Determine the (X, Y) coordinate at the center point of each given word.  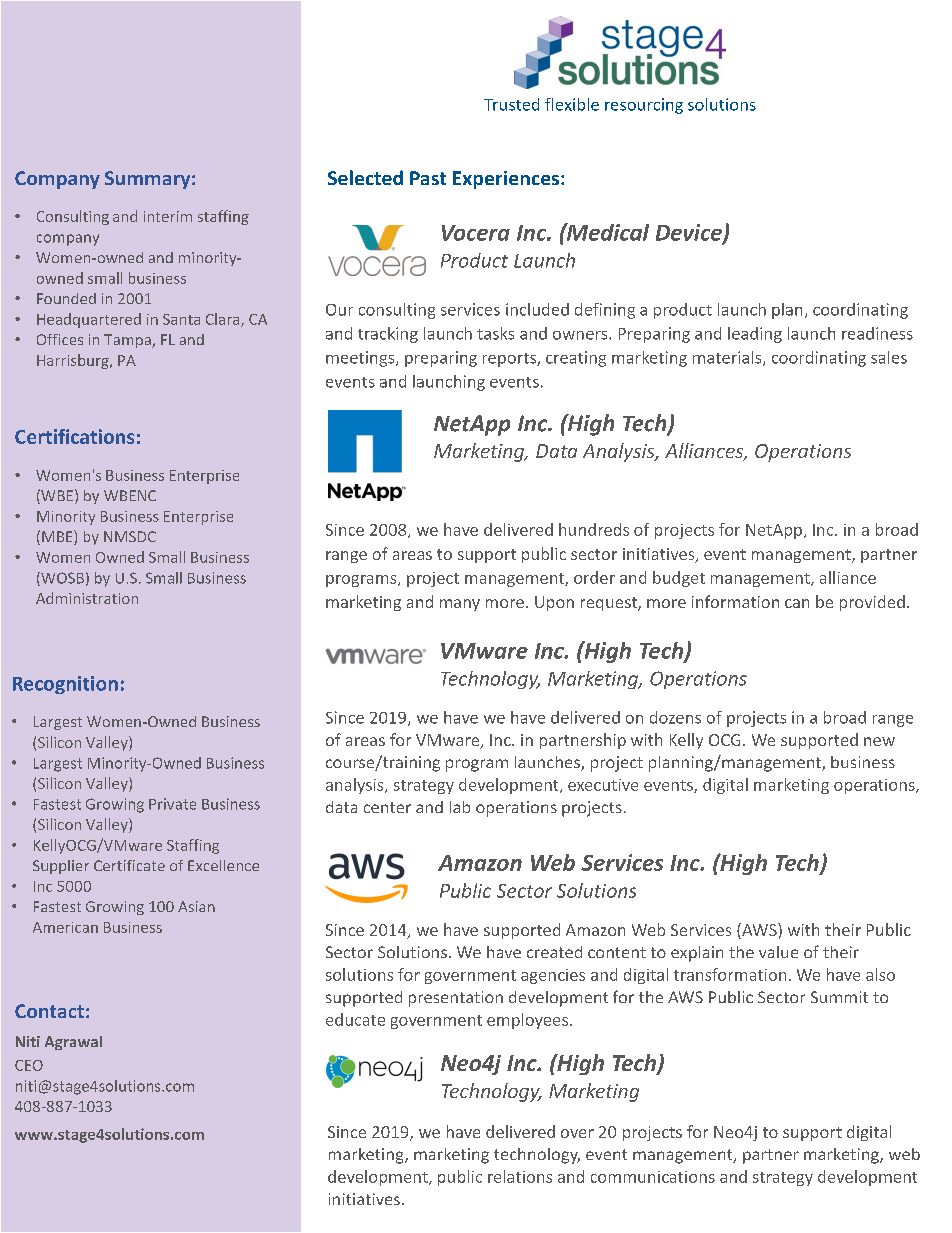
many (460, 605)
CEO (29, 1065)
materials (728, 358)
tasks (495, 333)
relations (520, 1176)
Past (428, 178)
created (554, 952)
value (778, 952)
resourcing (644, 106)
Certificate (129, 865)
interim (168, 216)
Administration (87, 598)
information (735, 601)
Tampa (128, 341)
